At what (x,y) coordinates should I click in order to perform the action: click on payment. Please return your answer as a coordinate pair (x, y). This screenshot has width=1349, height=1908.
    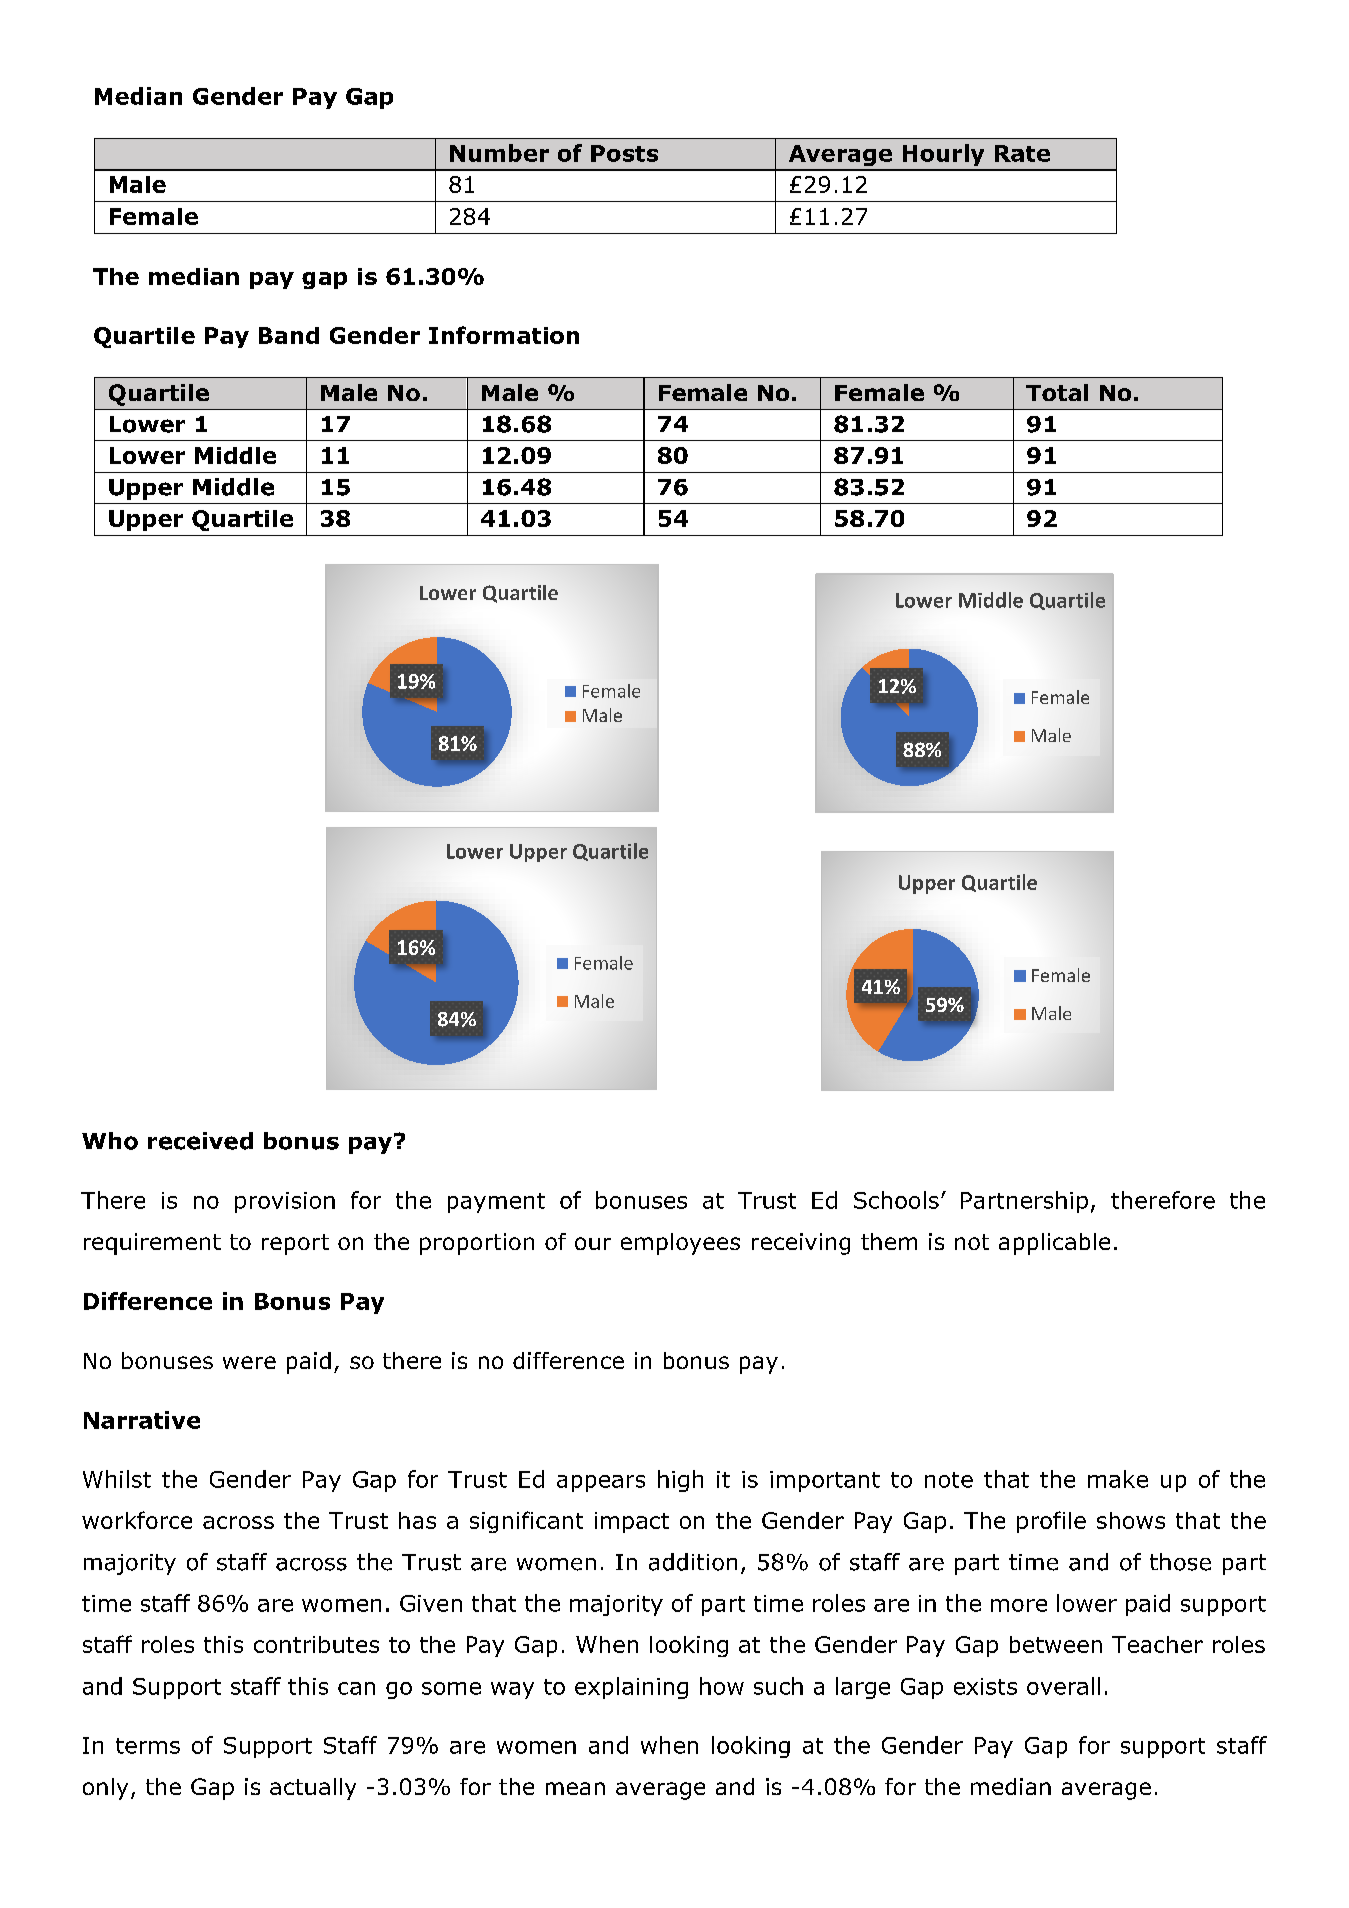
    Looking at the image, I should click on (496, 1203).
